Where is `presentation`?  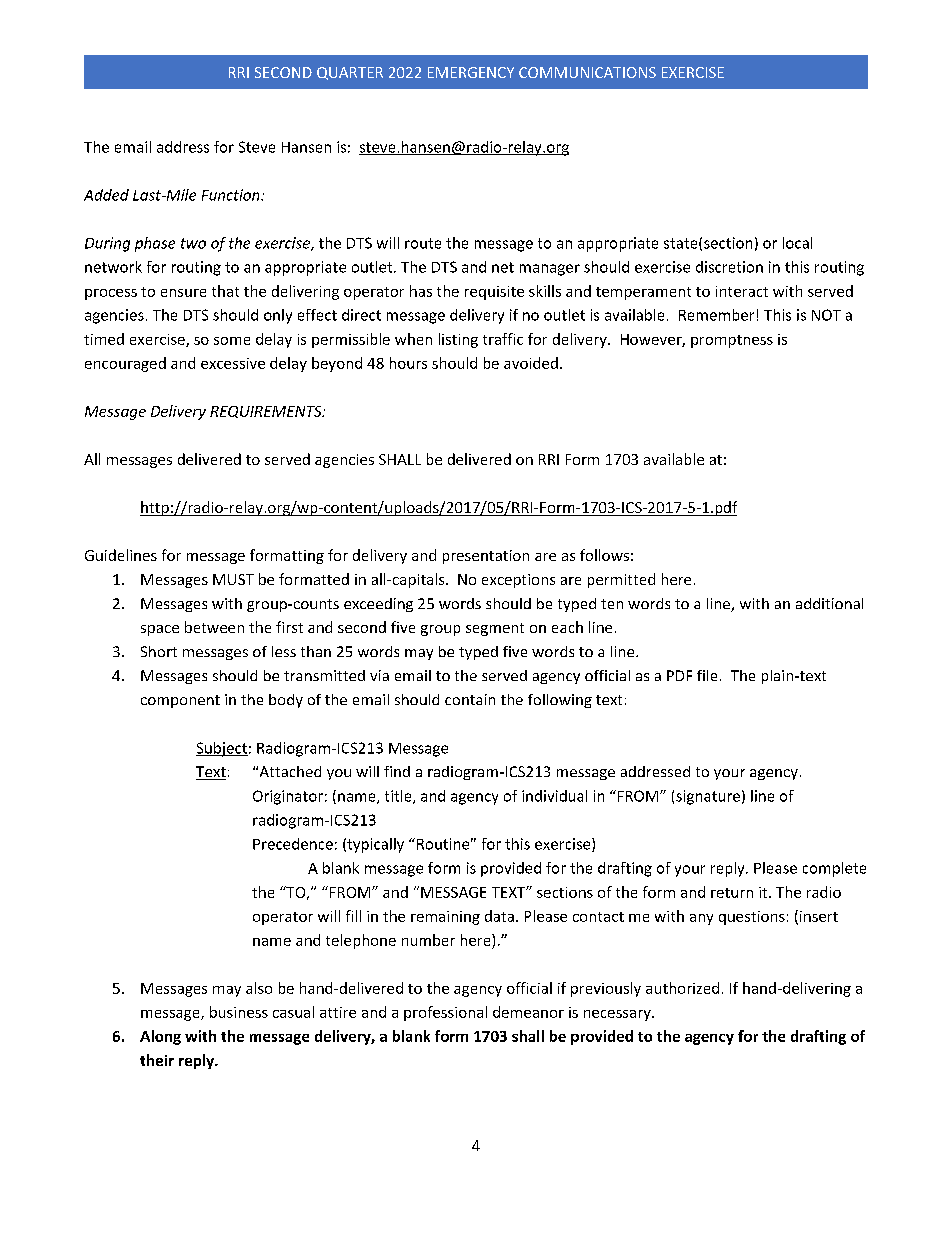 presentation is located at coordinates (486, 557).
